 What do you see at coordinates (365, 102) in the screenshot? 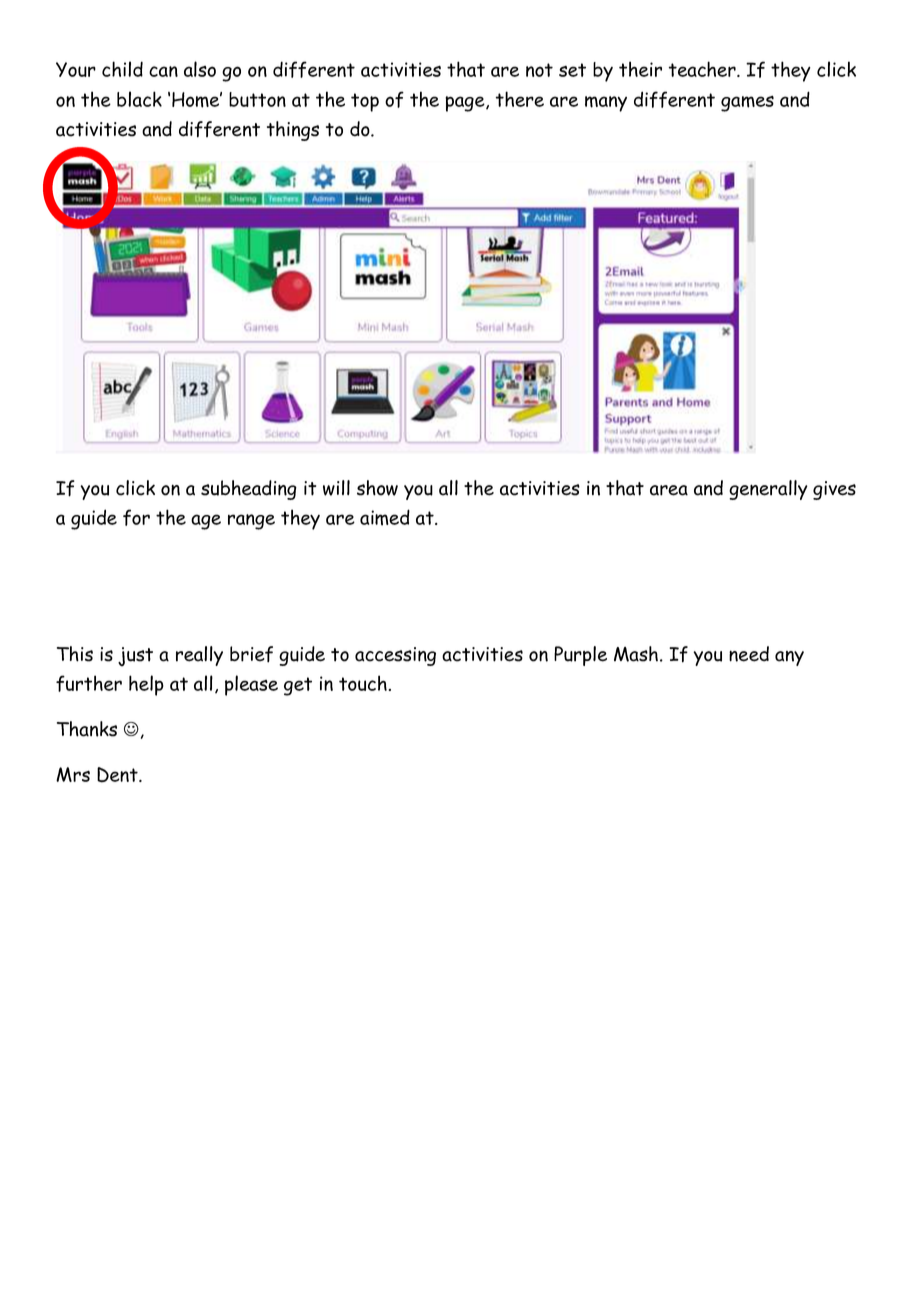
I see `top` at bounding box center [365, 102].
